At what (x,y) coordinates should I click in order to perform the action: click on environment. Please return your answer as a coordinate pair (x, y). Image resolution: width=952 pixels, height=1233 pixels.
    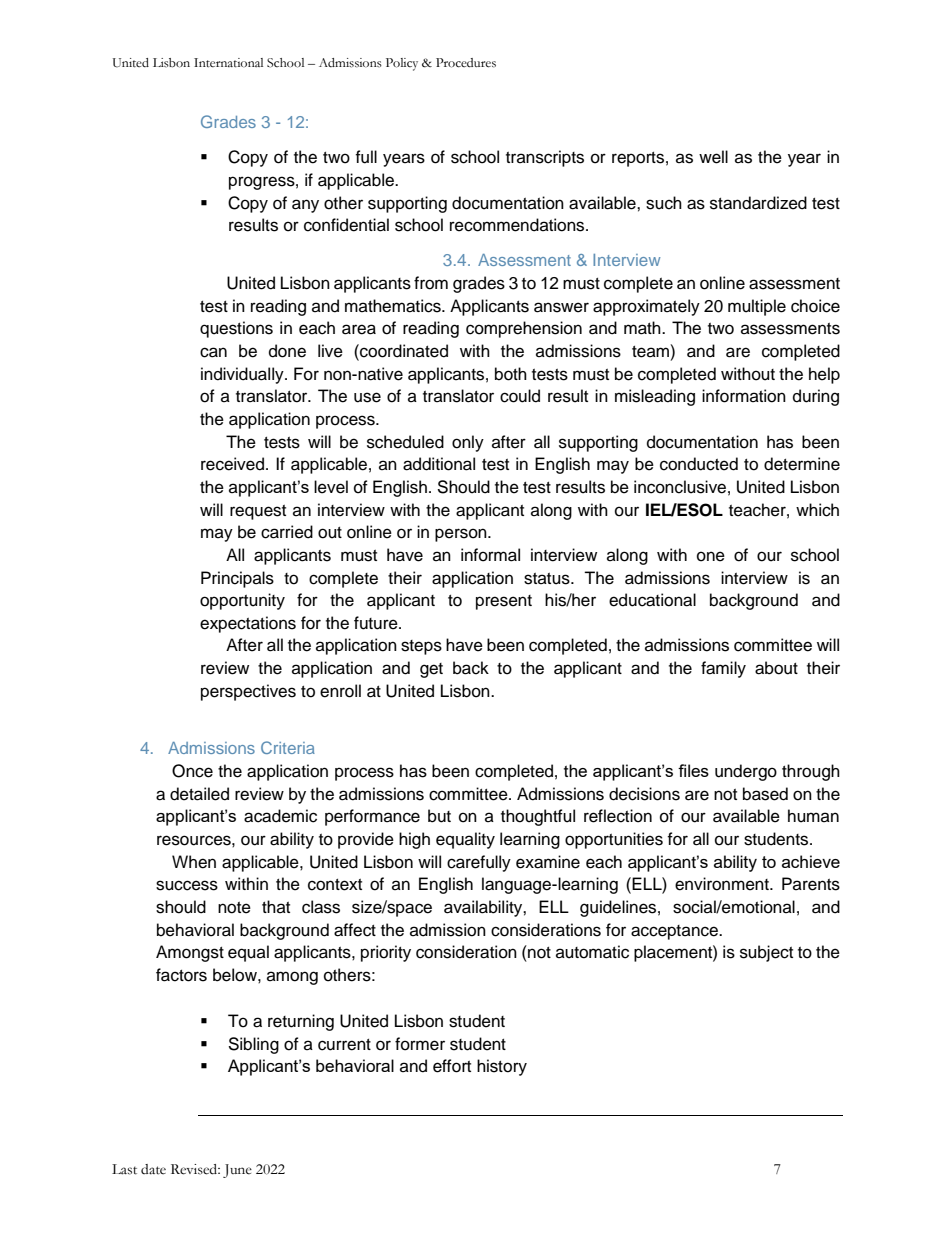
    Looking at the image, I should click on (723, 884).
